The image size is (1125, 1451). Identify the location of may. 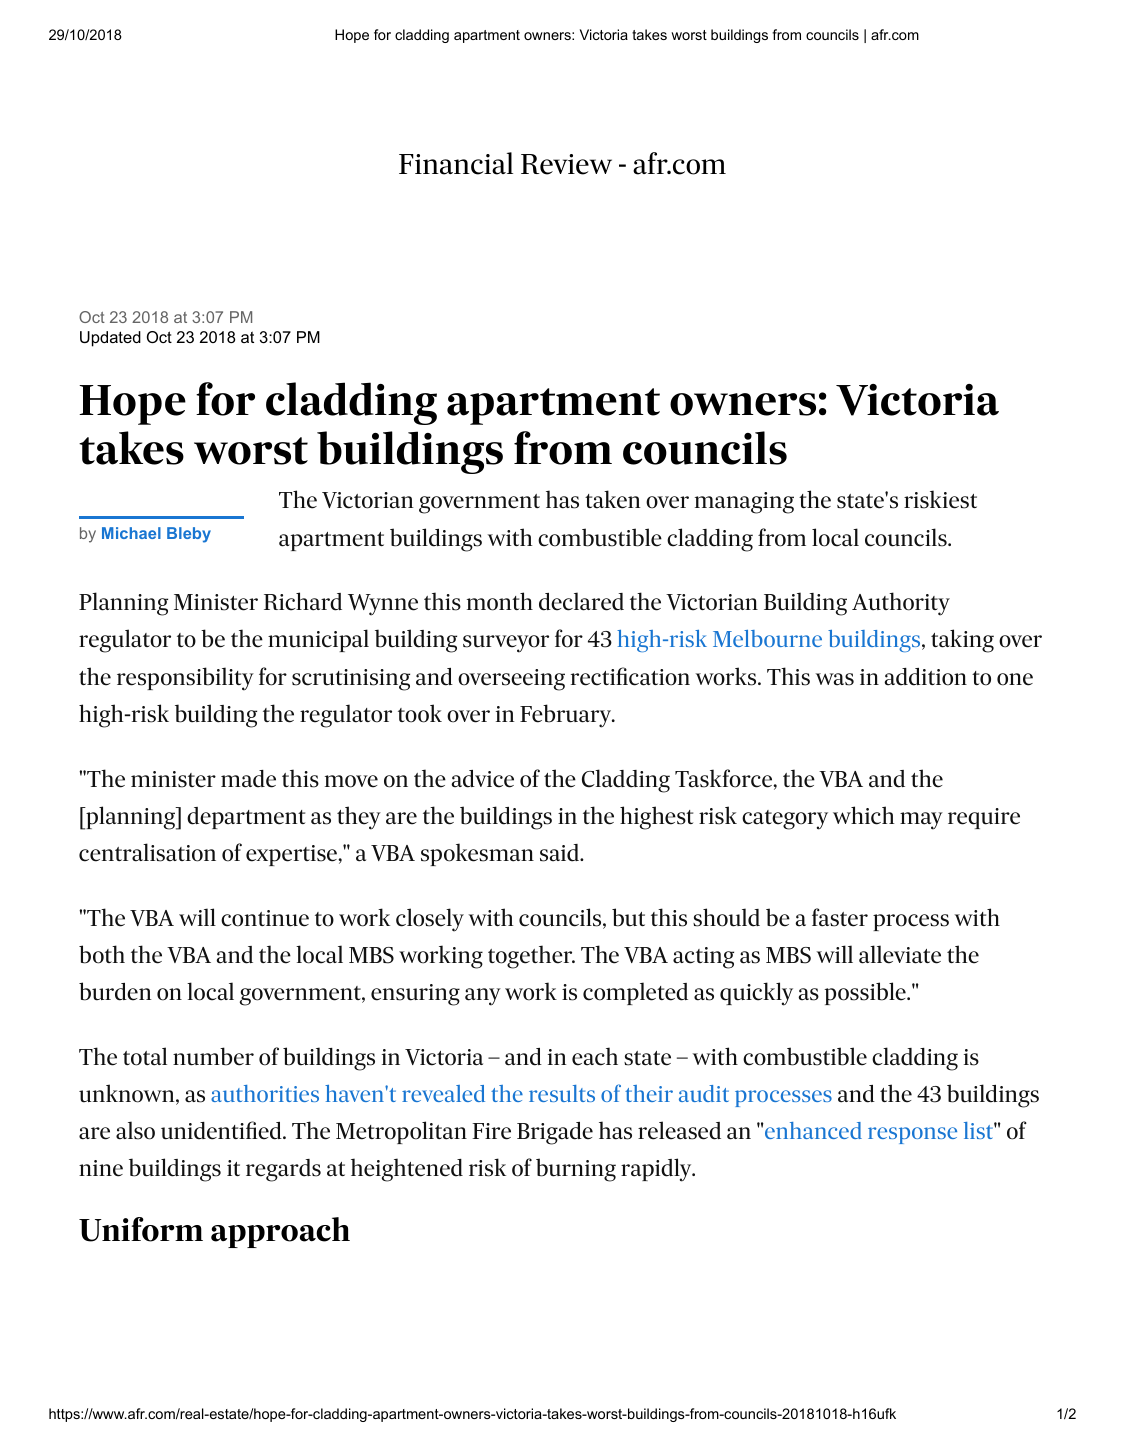
(921, 821).
